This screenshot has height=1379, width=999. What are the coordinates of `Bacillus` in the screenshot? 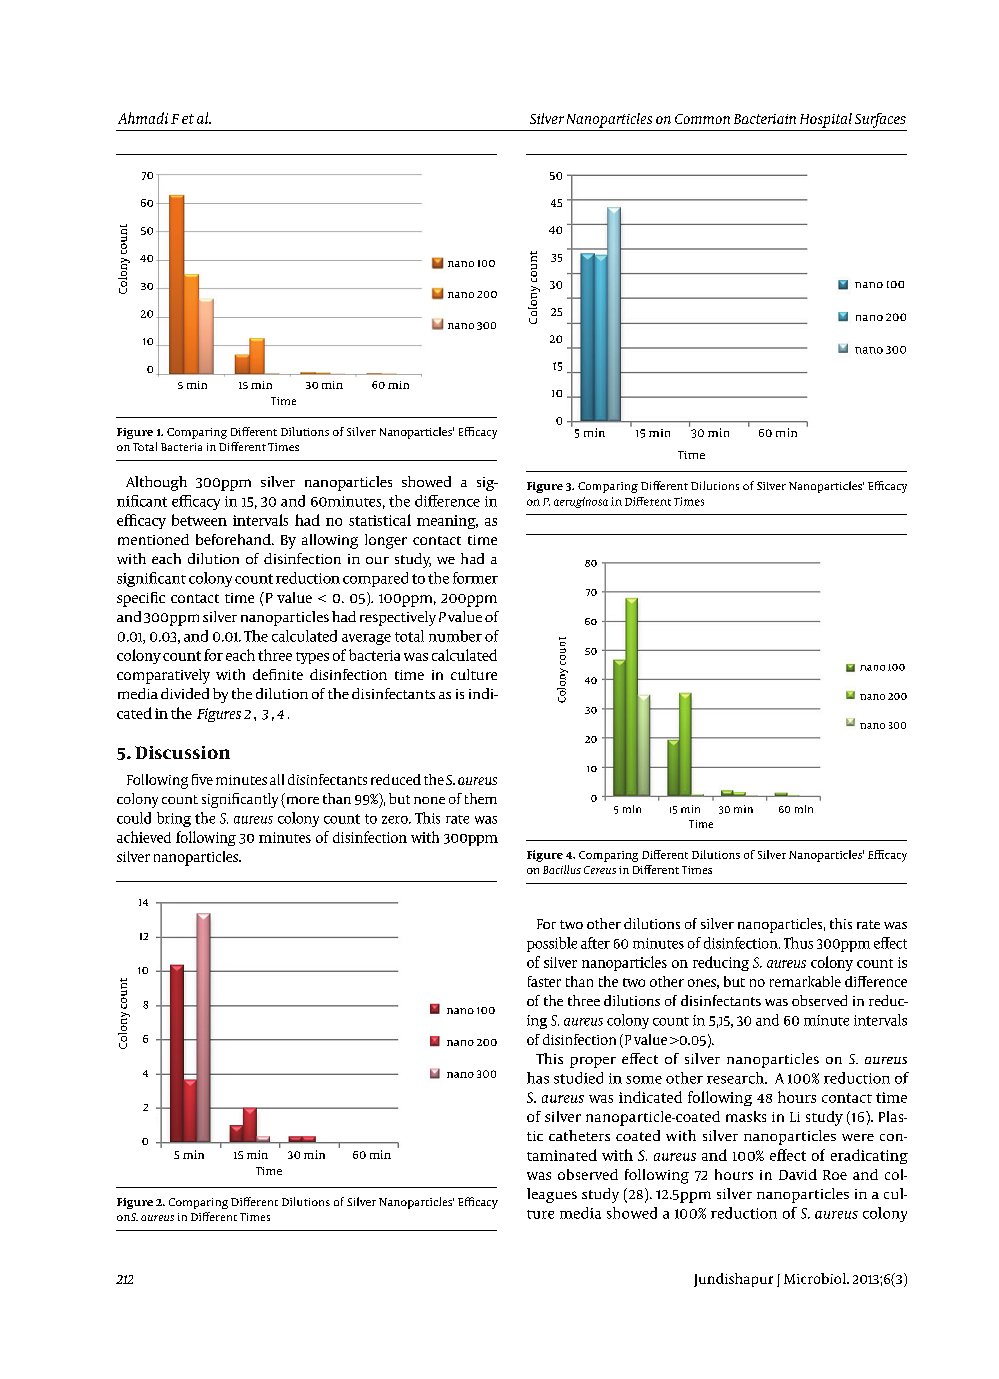 It's located at (562, 869).
